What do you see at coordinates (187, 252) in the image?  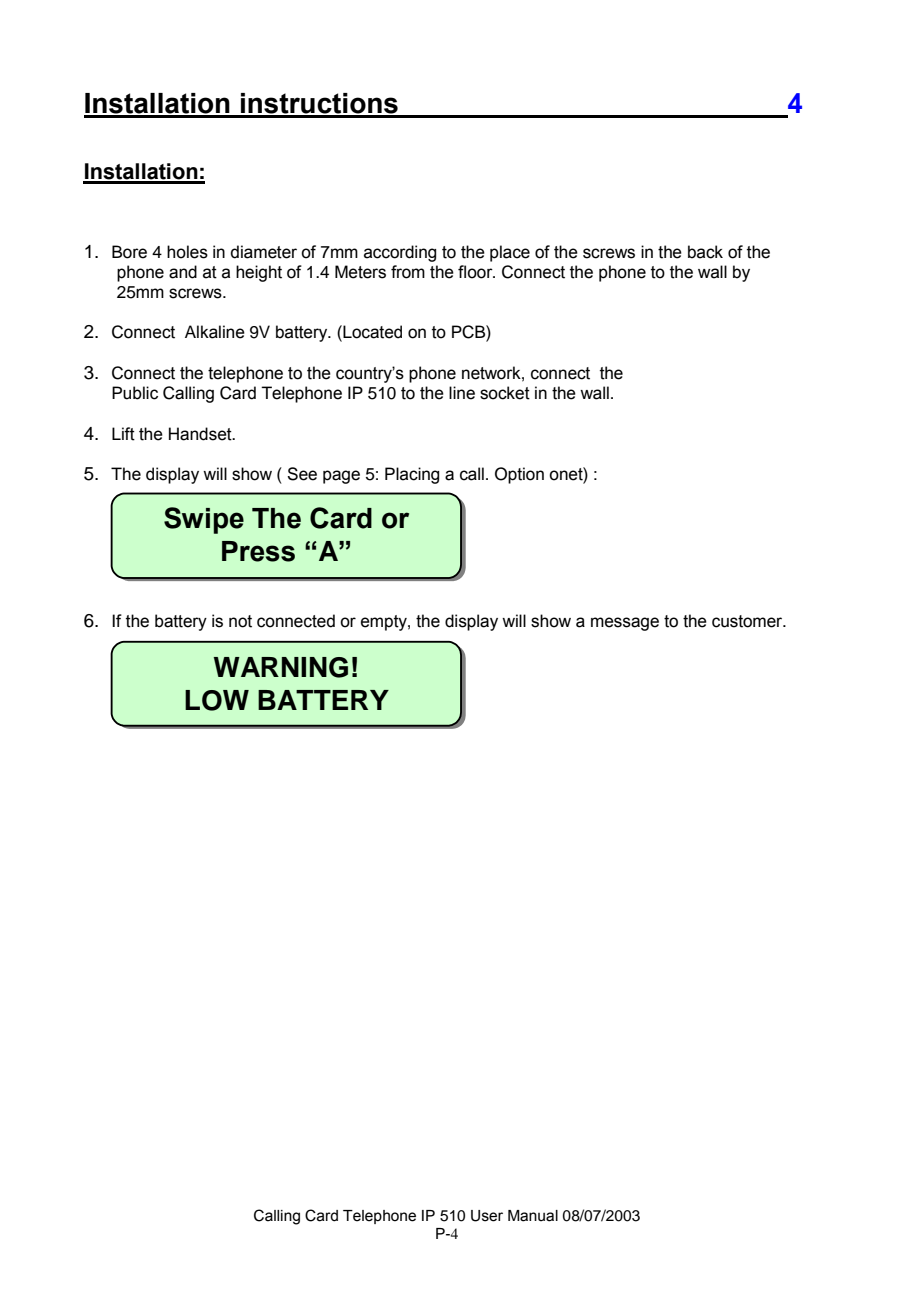 I see `holes` at bounding box center [187, 252].
